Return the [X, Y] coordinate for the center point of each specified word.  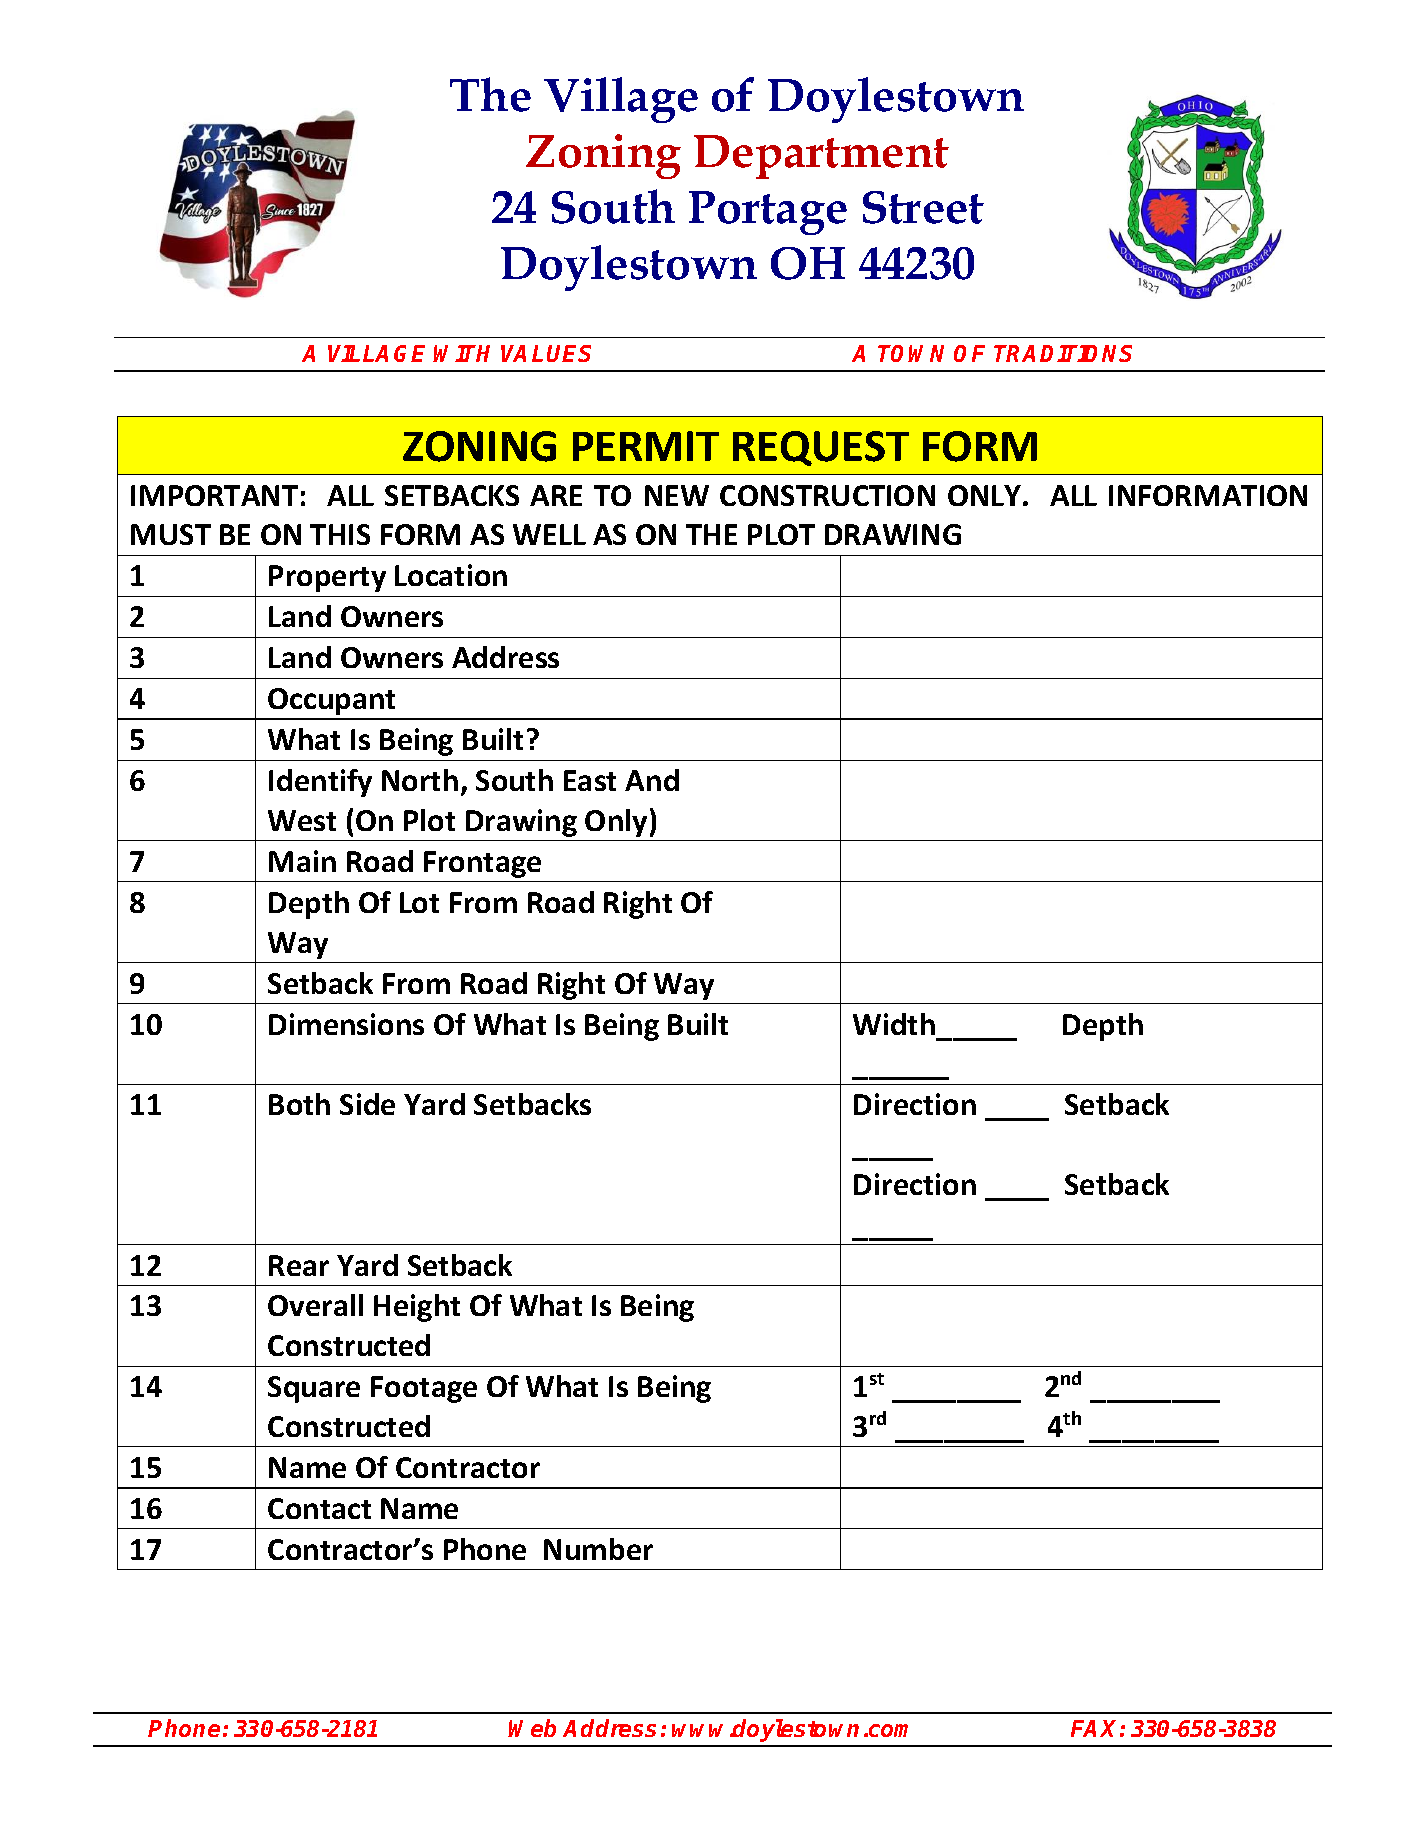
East [590, 780]
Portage [768, 213]
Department [821, 157]
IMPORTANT [214, 495]
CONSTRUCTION [827, 495]
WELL [549, 534]
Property [327, 578]
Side [367, 1104]
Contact [319, 1508]
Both [299, 1104]
